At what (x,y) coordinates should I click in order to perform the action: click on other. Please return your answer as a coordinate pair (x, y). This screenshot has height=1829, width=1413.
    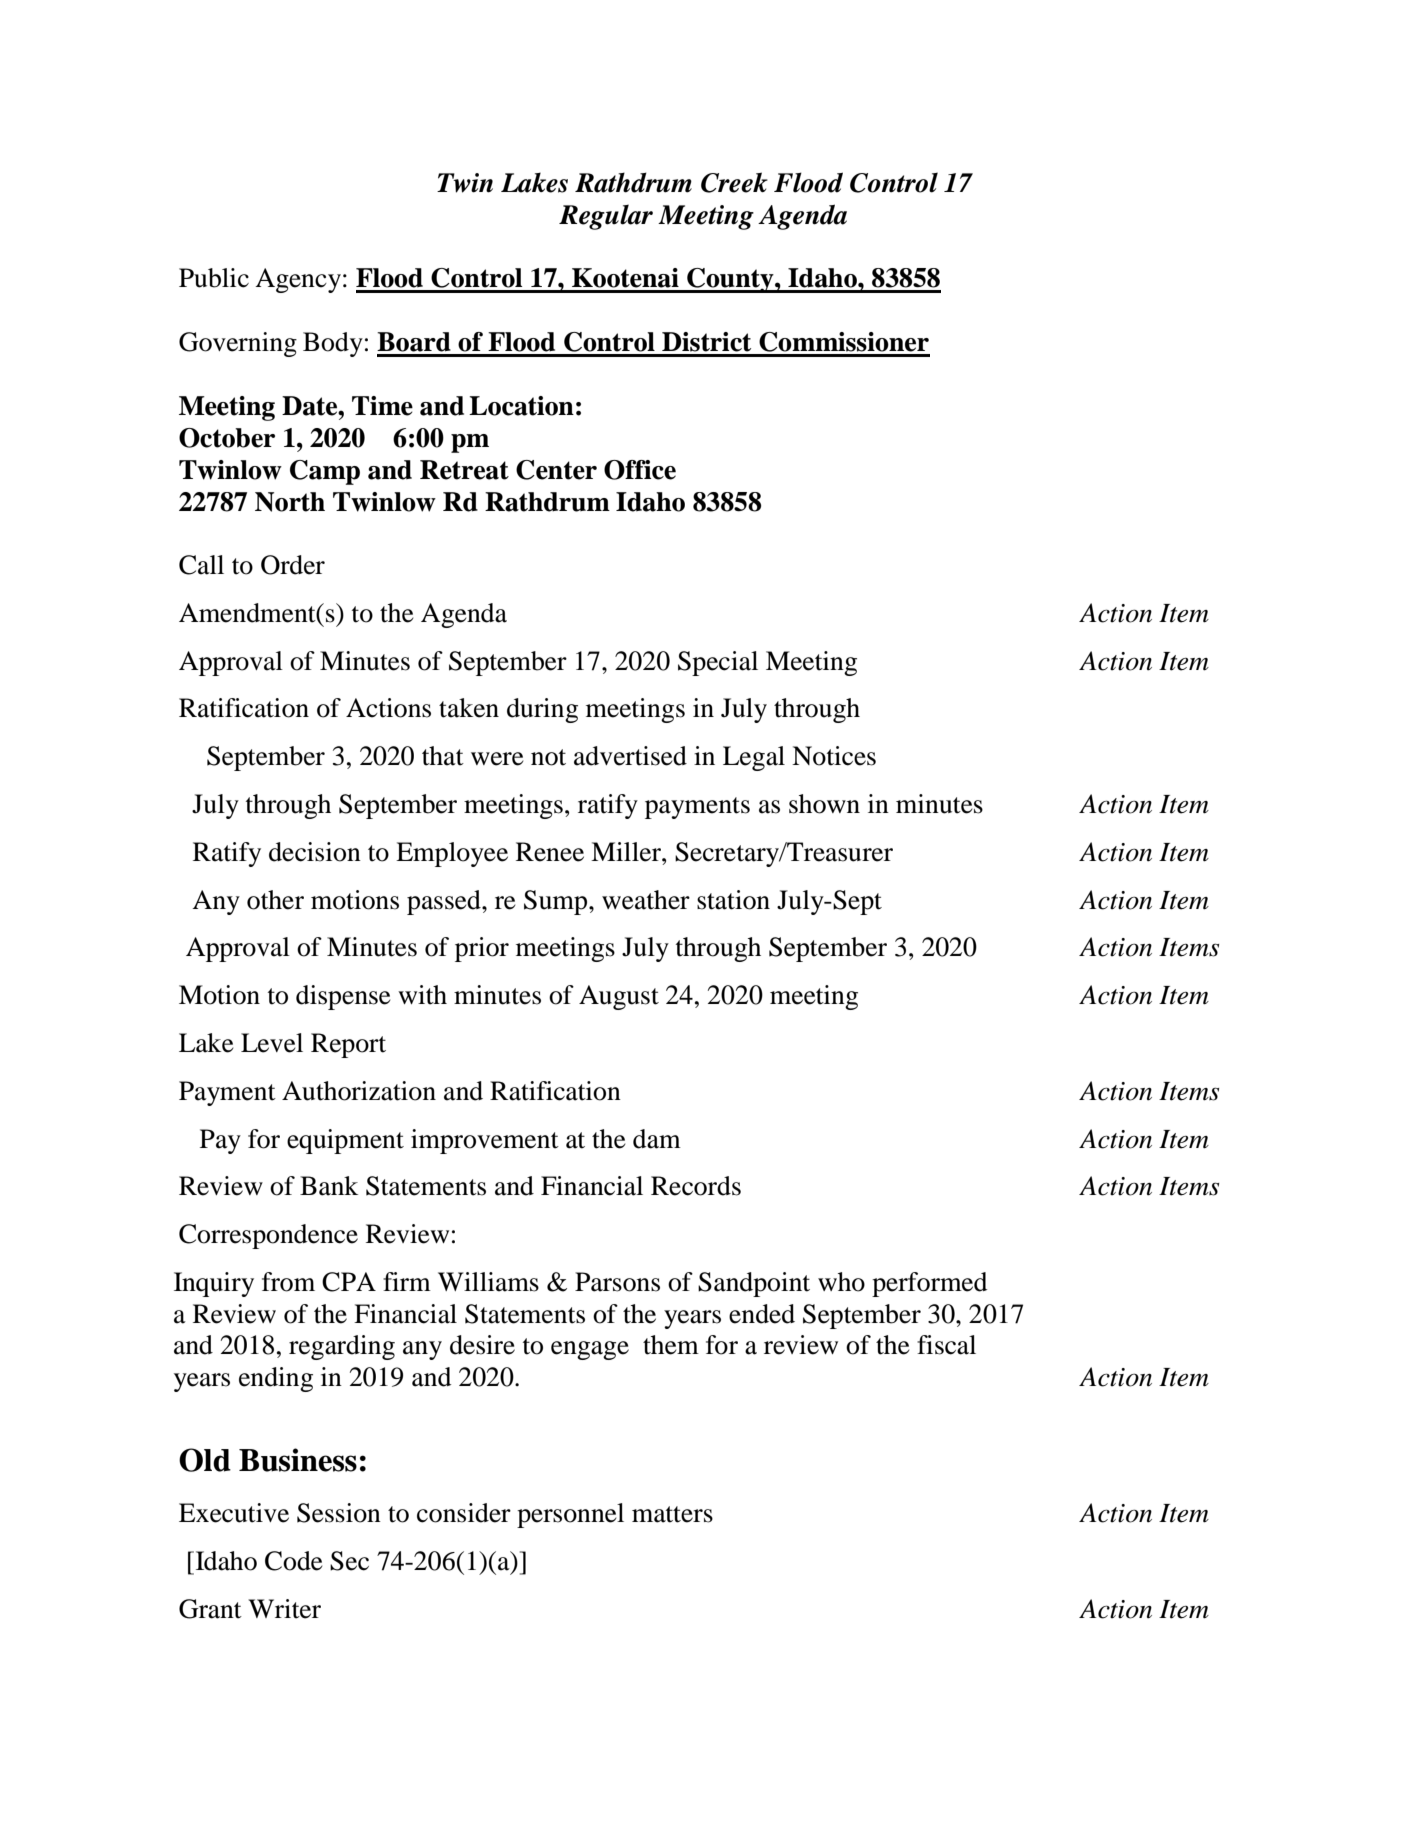
    Looking at the image, I should click on (275, 900).
